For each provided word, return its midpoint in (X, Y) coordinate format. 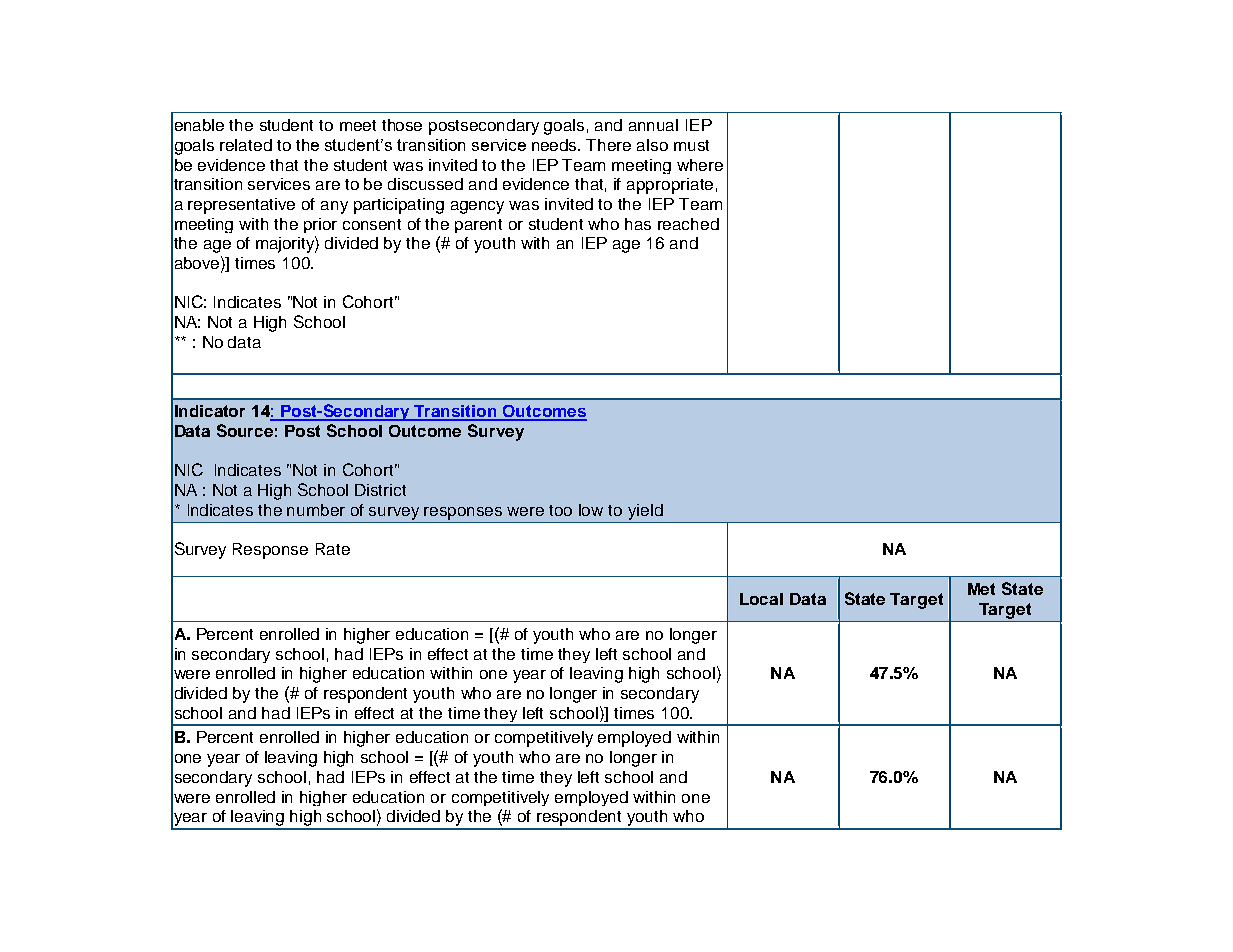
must (691, 145)
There (608, 145)
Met (981, 589)
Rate (333, 549)
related (246, 145)
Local (761, 599)
